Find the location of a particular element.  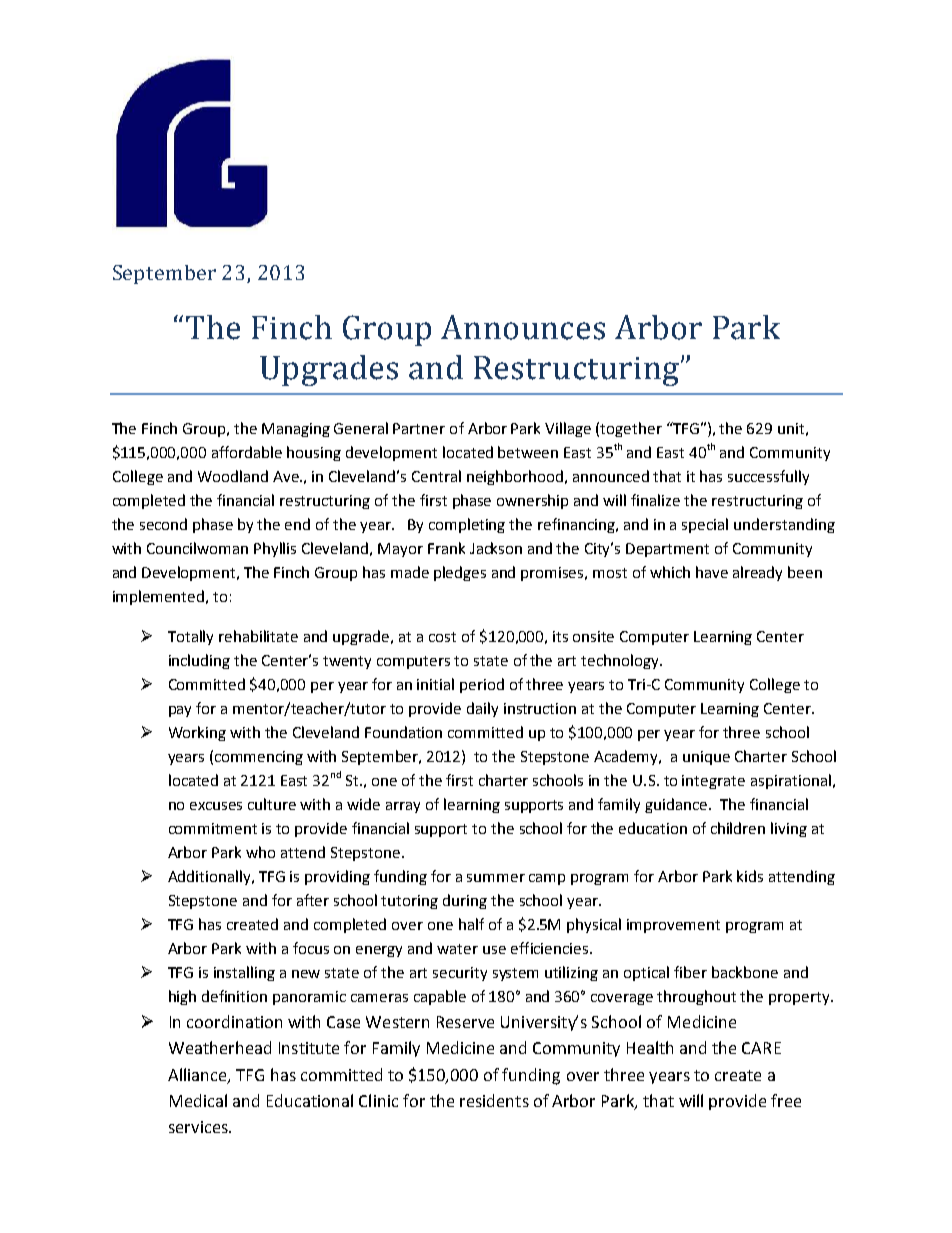

Medical is located at coordinates (198, 1100).
